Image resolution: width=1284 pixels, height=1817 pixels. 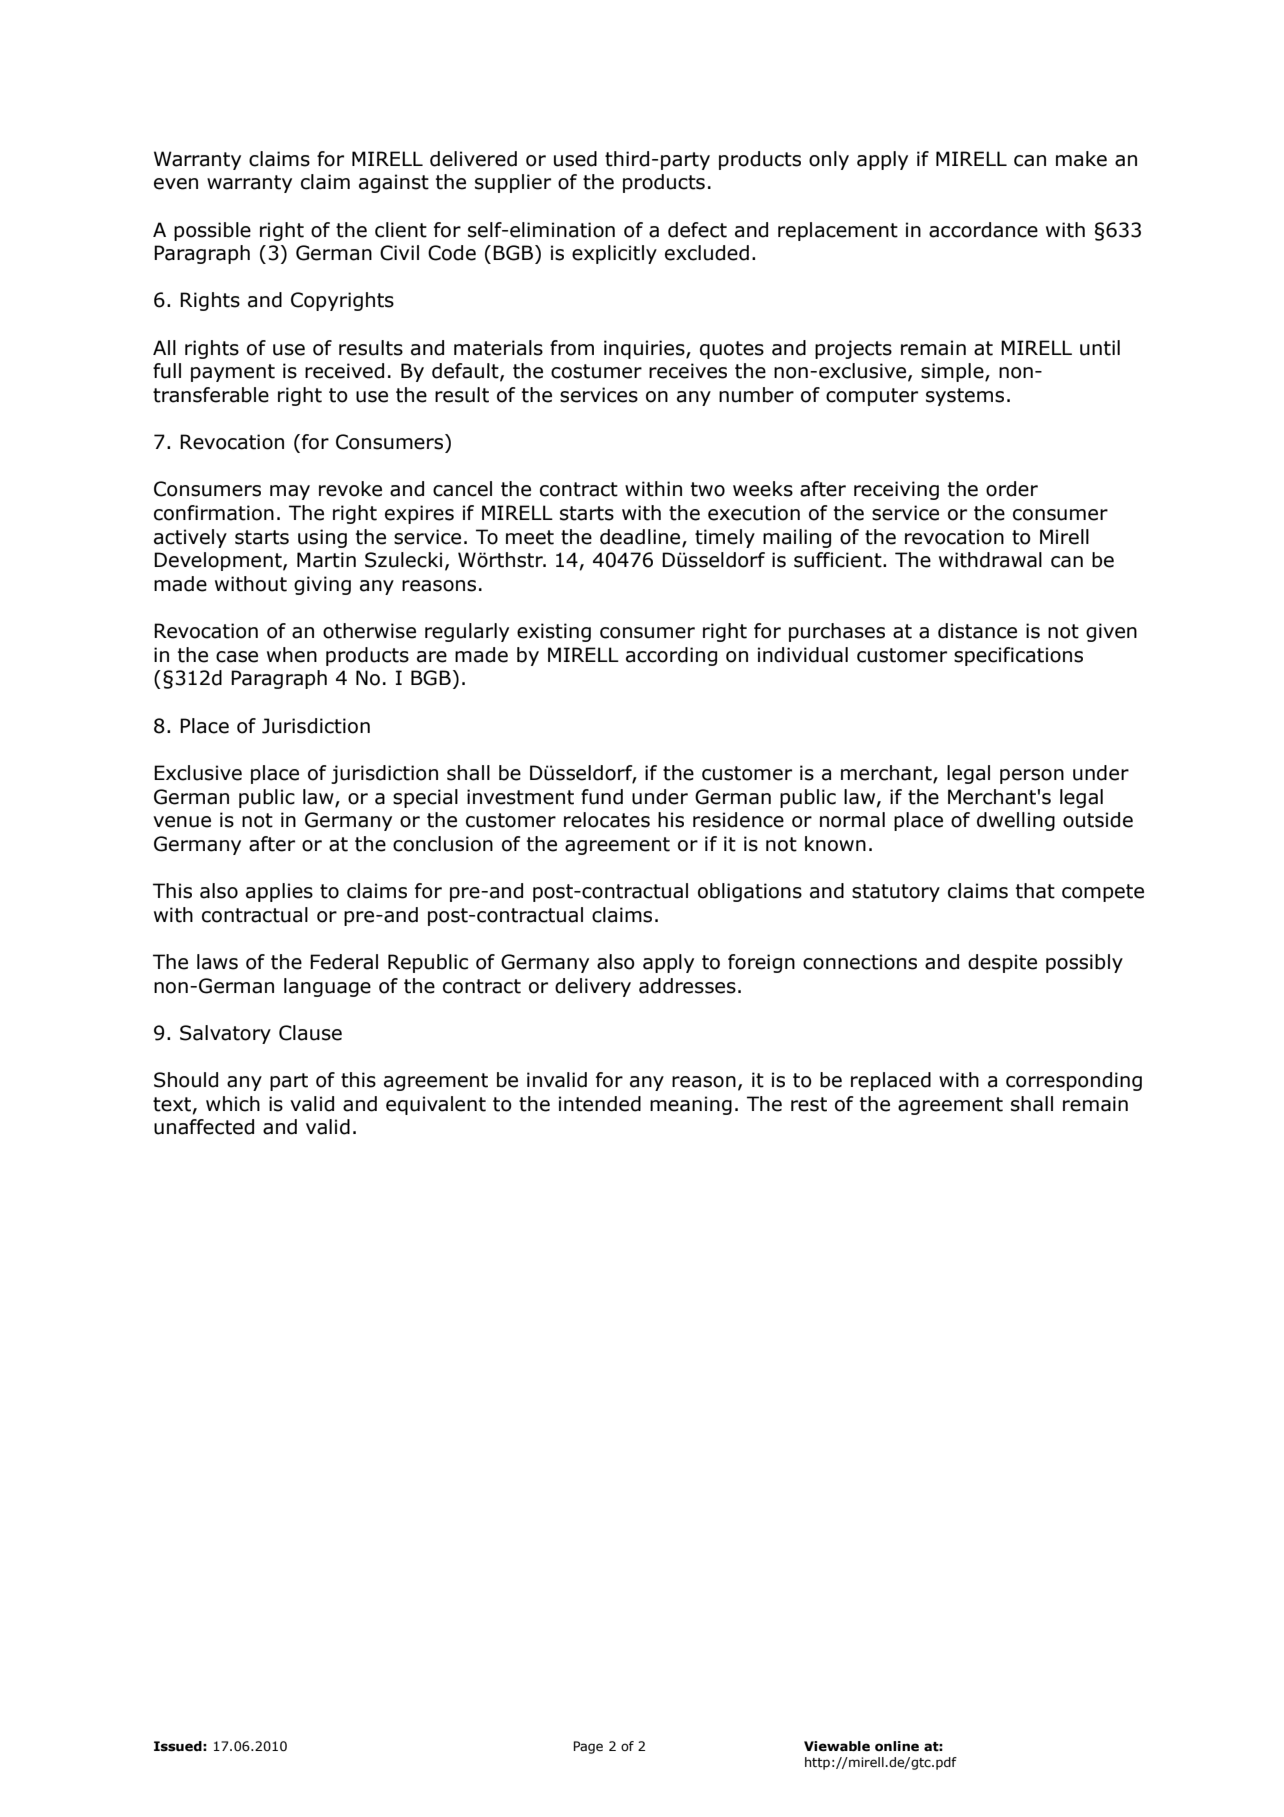 What do you see at coordinates (1002, 963) in the document?
I see `despite` at bounding box center [1002, 963].
